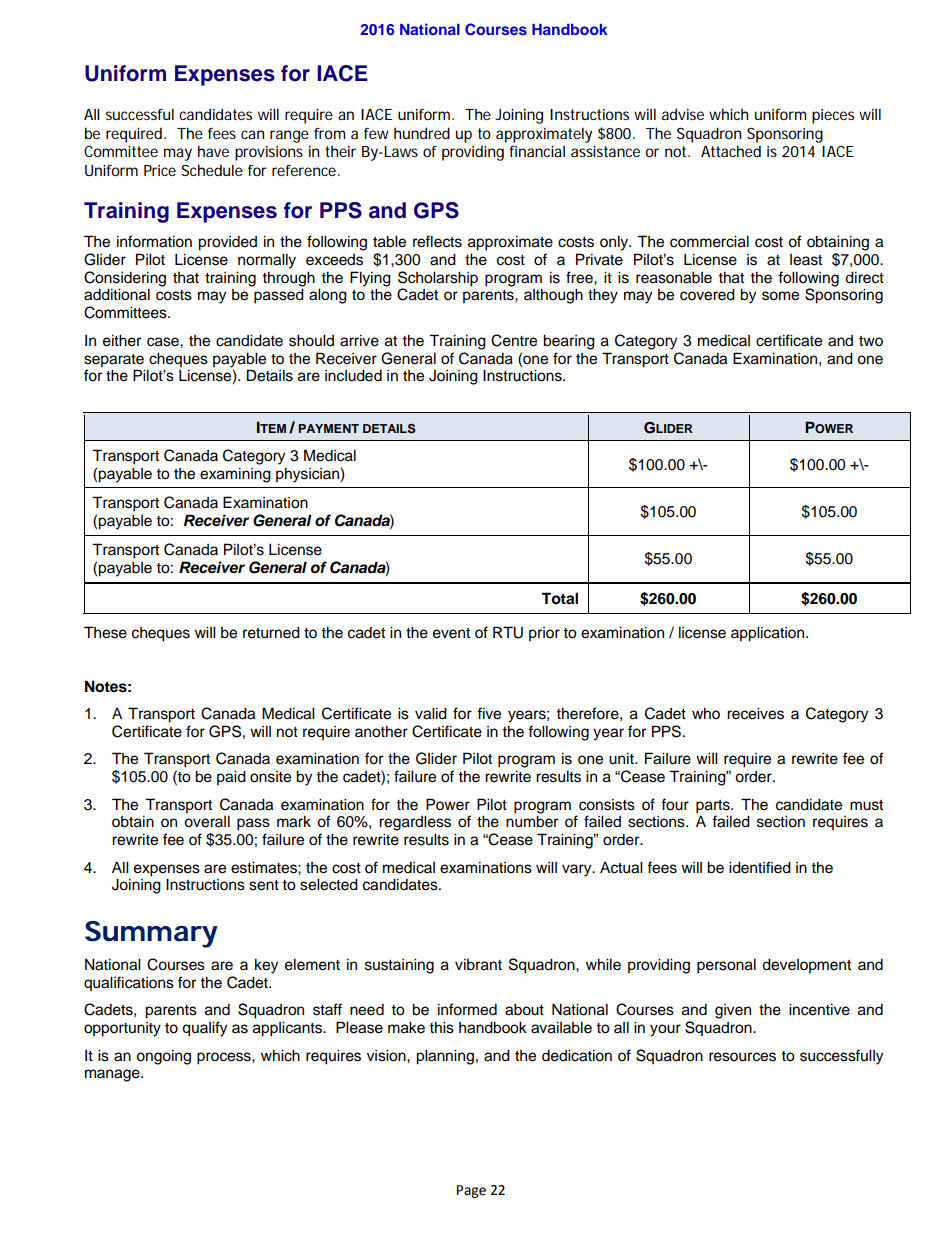 The height and width of the screenshot is (1233, 952). I want to click on have, so click(213, 151).
